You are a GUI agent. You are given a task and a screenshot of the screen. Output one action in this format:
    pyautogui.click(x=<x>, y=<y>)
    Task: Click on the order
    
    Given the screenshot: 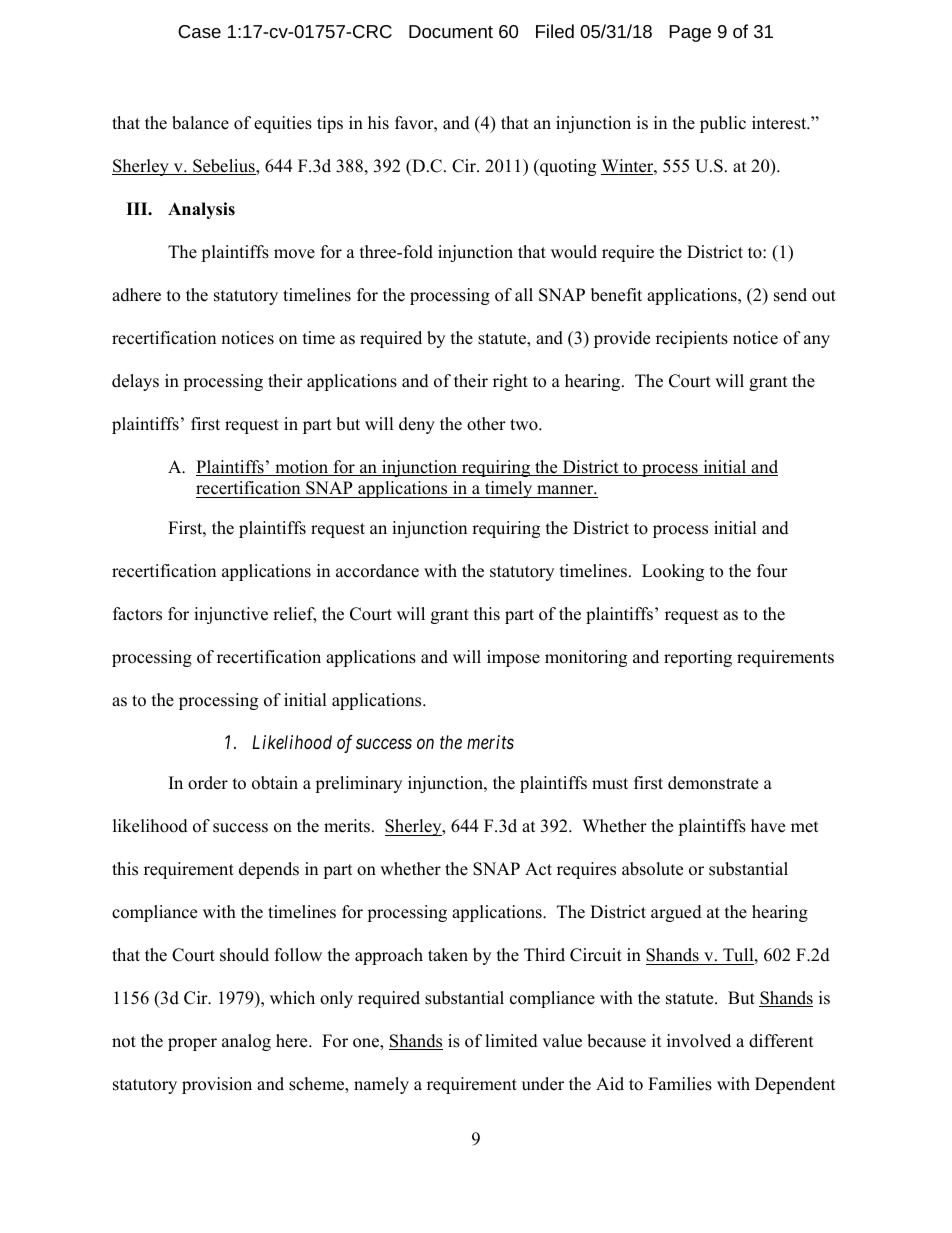 What is the action you would take?
    pyautogui.click(x=208, y=783)
